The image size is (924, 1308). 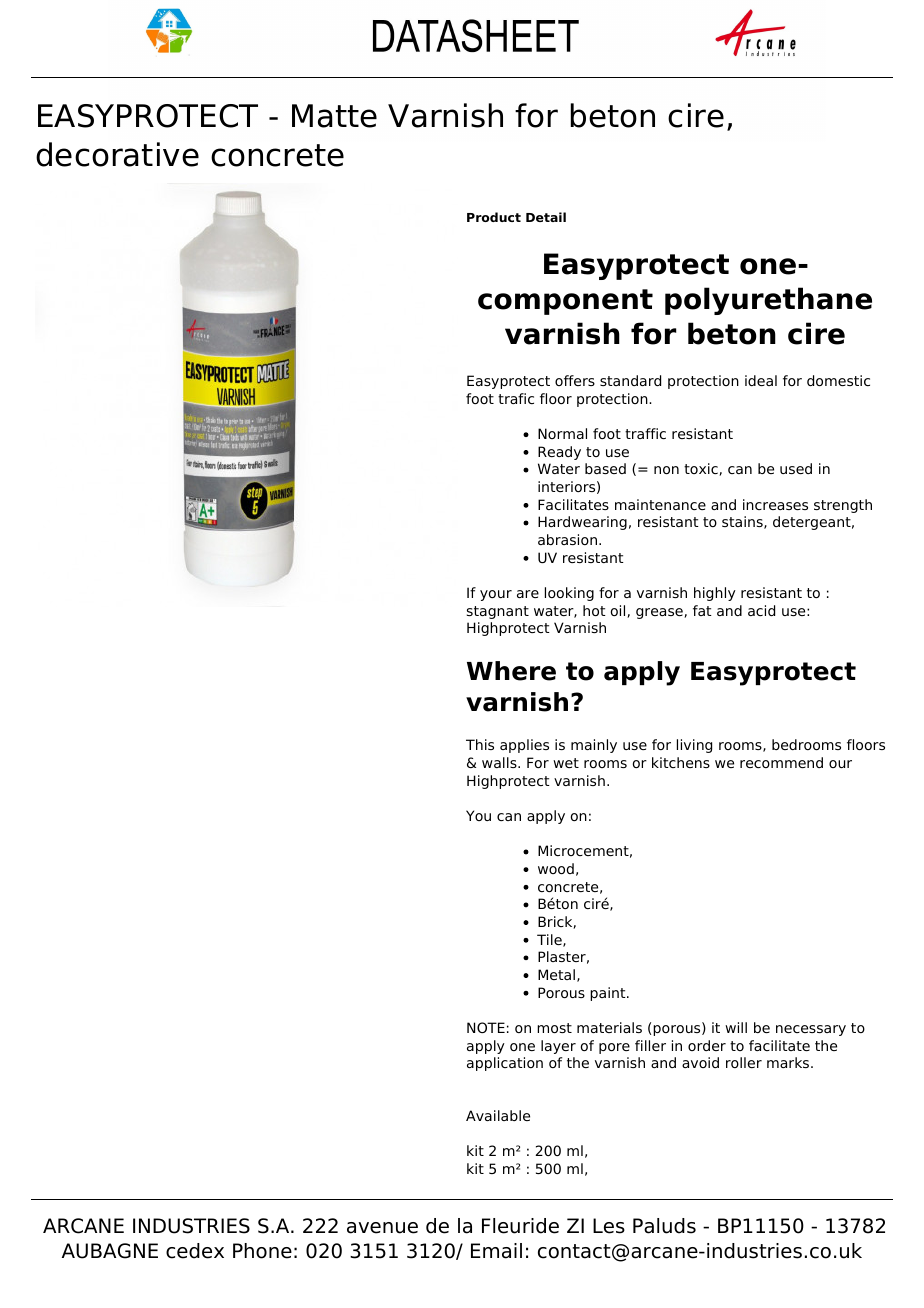 I want to click on Product, so click(x=494, y=217).
